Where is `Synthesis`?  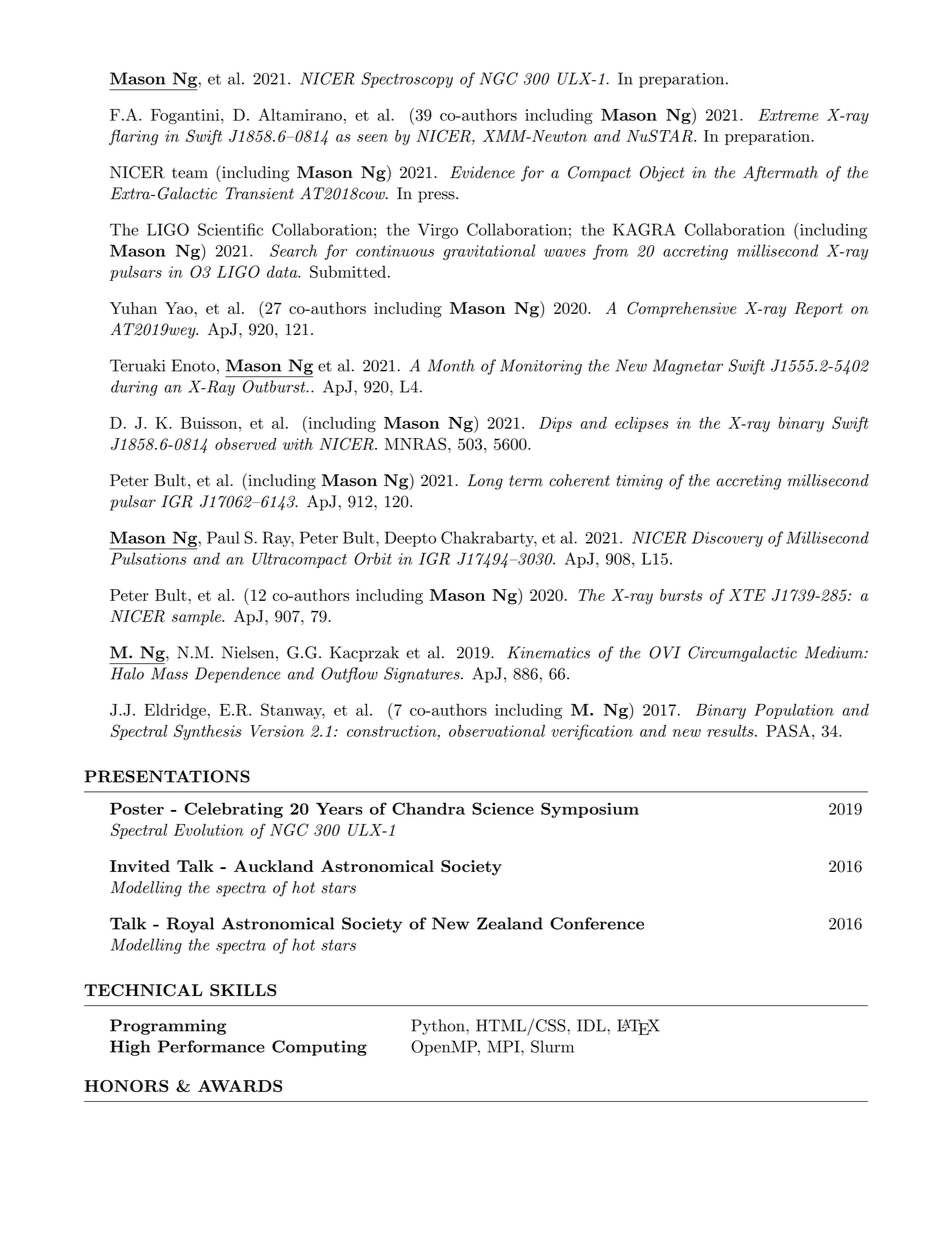
Synthesis is located at coordinates (207, 732).
